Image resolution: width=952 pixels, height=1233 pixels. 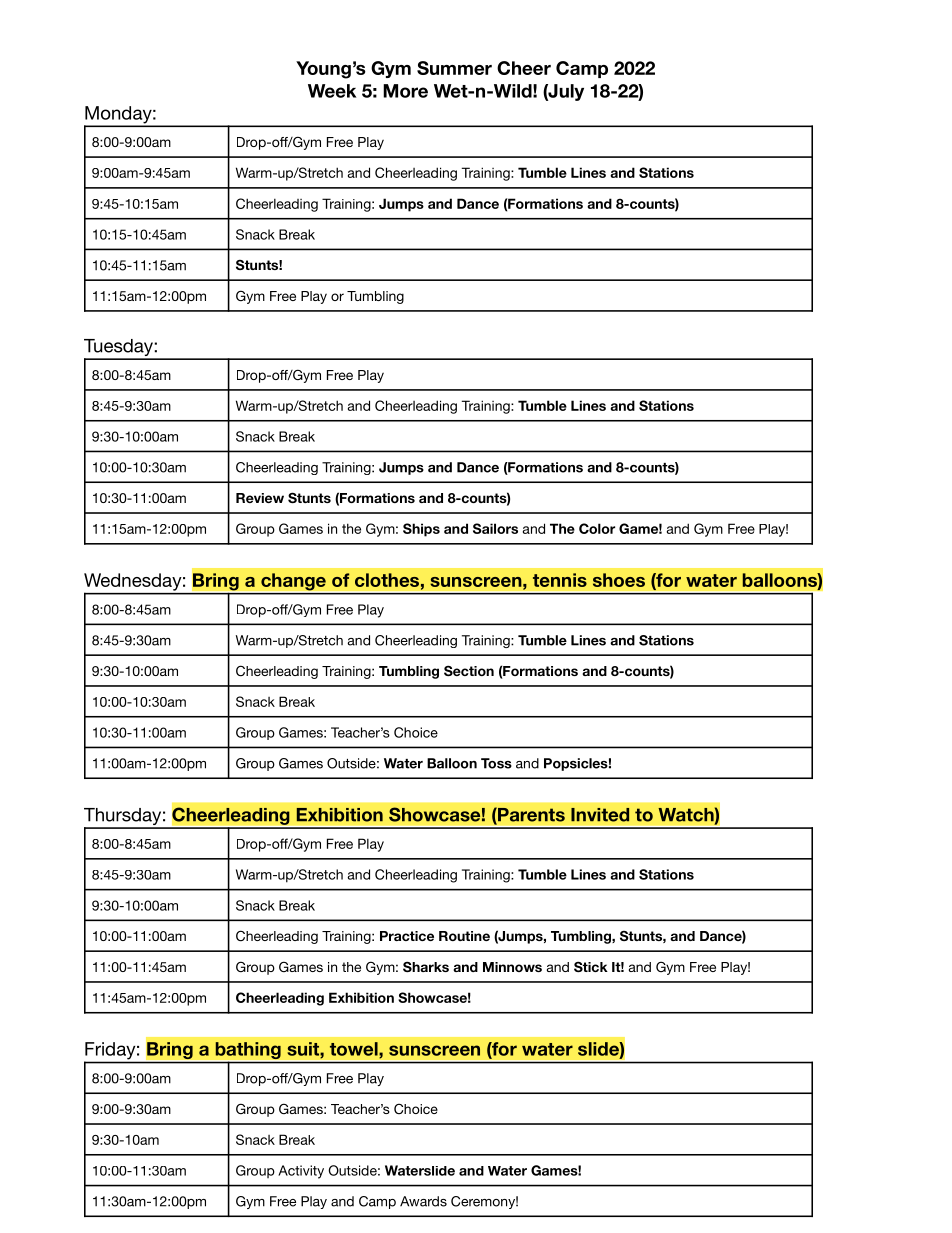 I want to click on Section, so click(x=469, y=670).
